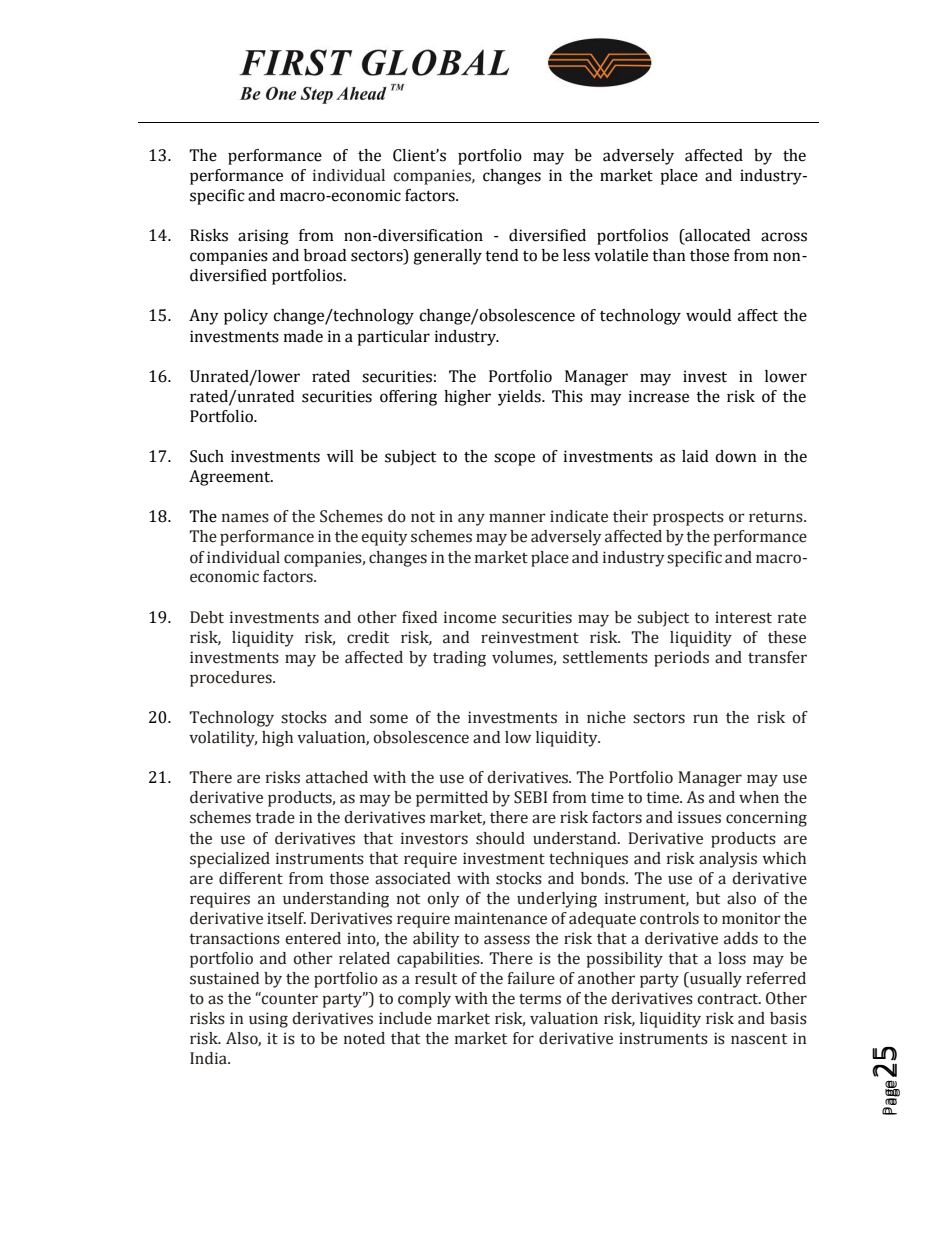 The width and height of the image is (952, 1233). I want to click on should, so click(500, 838).
